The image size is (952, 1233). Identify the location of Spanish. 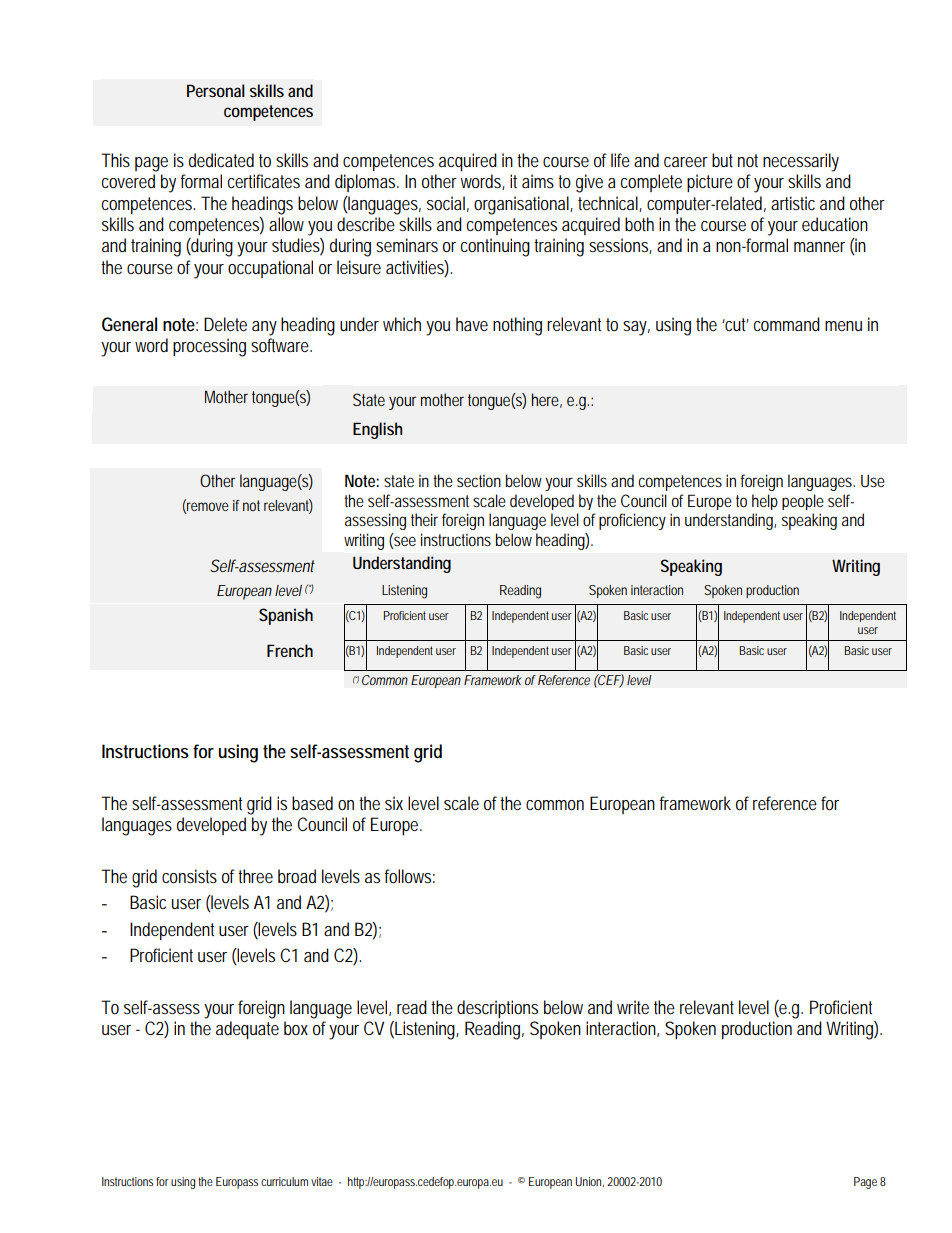
(286, 616).
